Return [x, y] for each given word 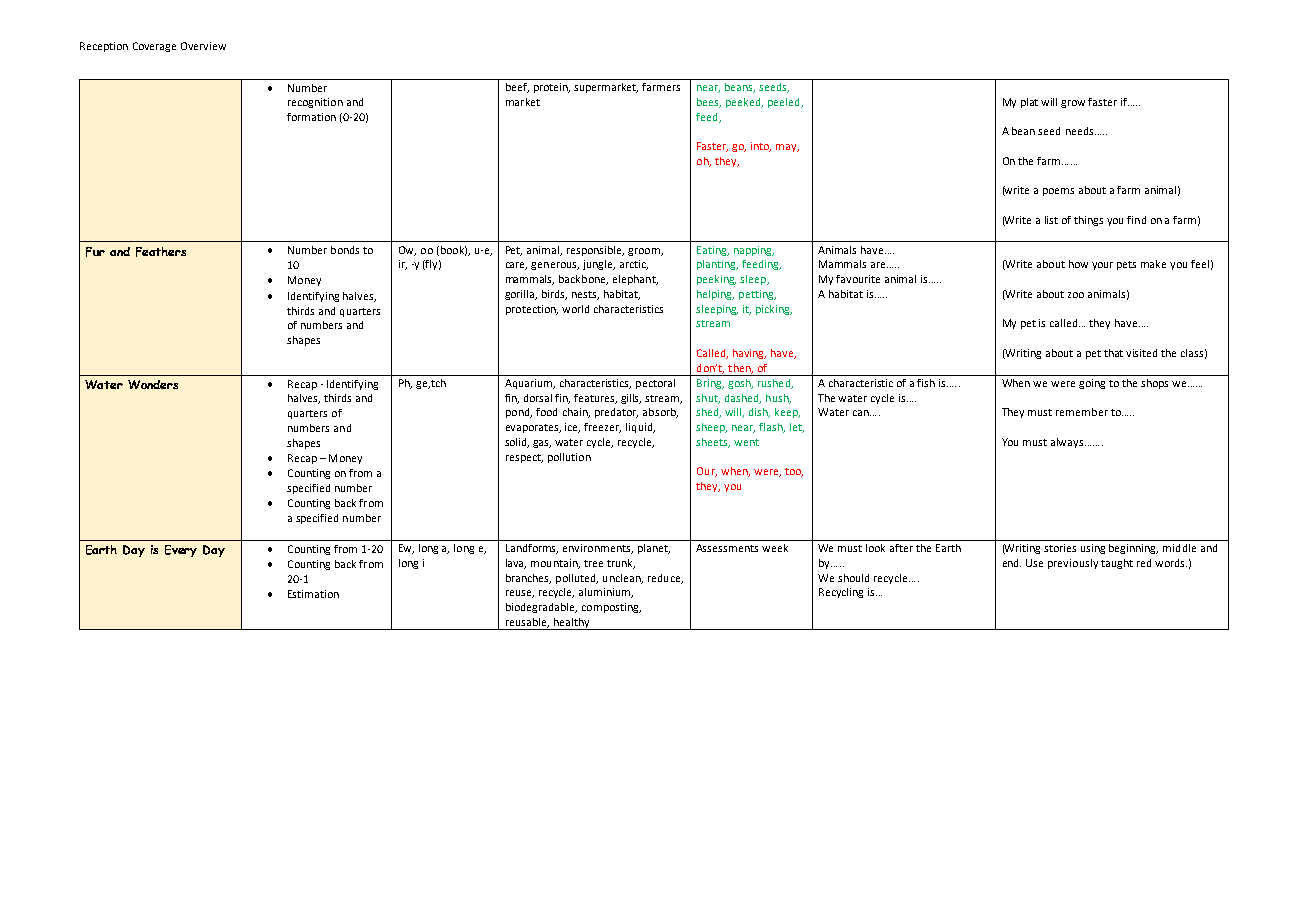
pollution [569, 458]
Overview [203, 46]
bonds [345, 250]
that [1113, 353]
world [575, 309]
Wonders [153, 384]
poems [1058, 192]
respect [524, 458]
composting [611, 608]
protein [552, 88]
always [1068, 443]
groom [645, 252]
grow [1073, 104]
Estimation [313, 594]
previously [1073, 564]
